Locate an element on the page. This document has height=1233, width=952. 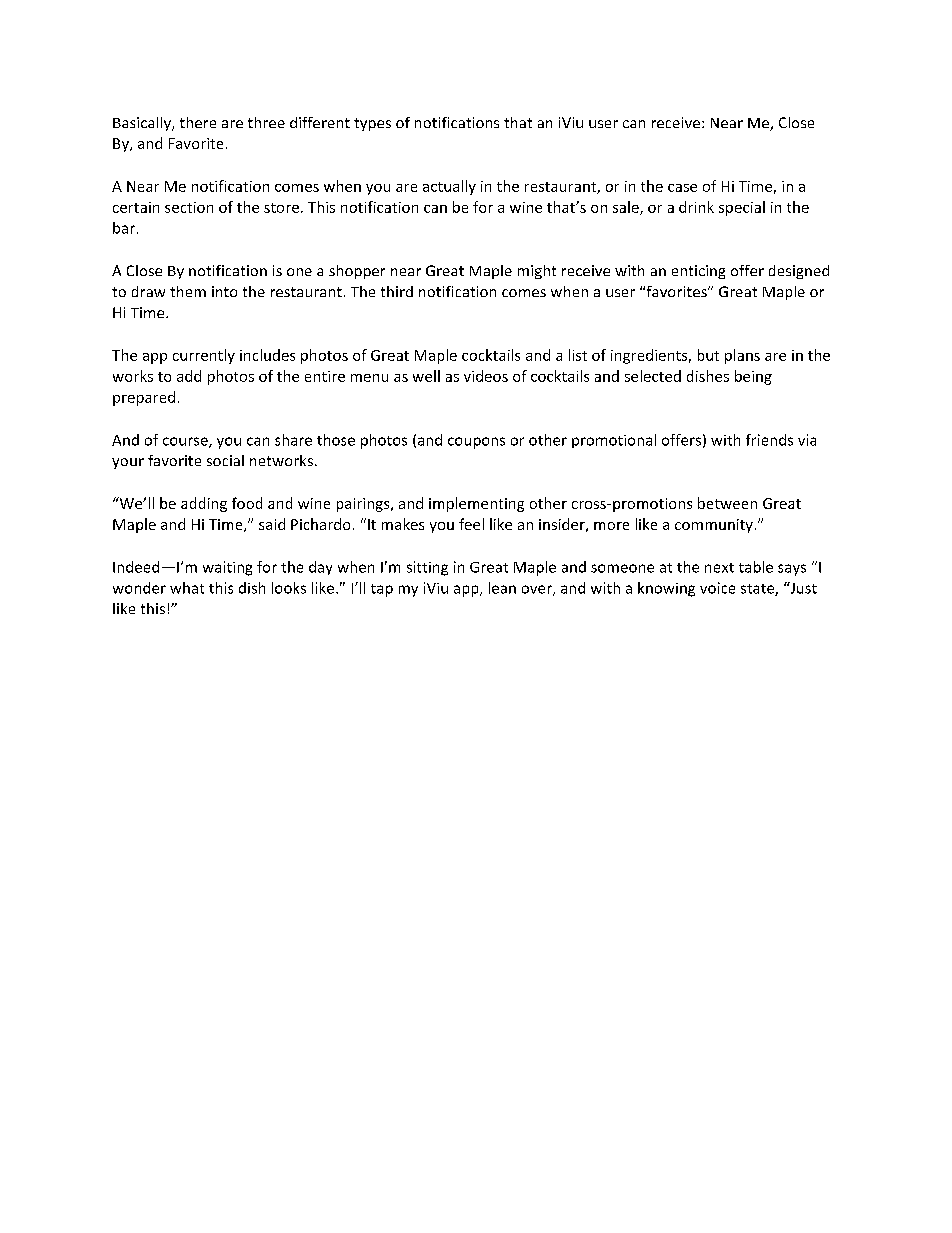
friends is located at coordinates (769, 440).
